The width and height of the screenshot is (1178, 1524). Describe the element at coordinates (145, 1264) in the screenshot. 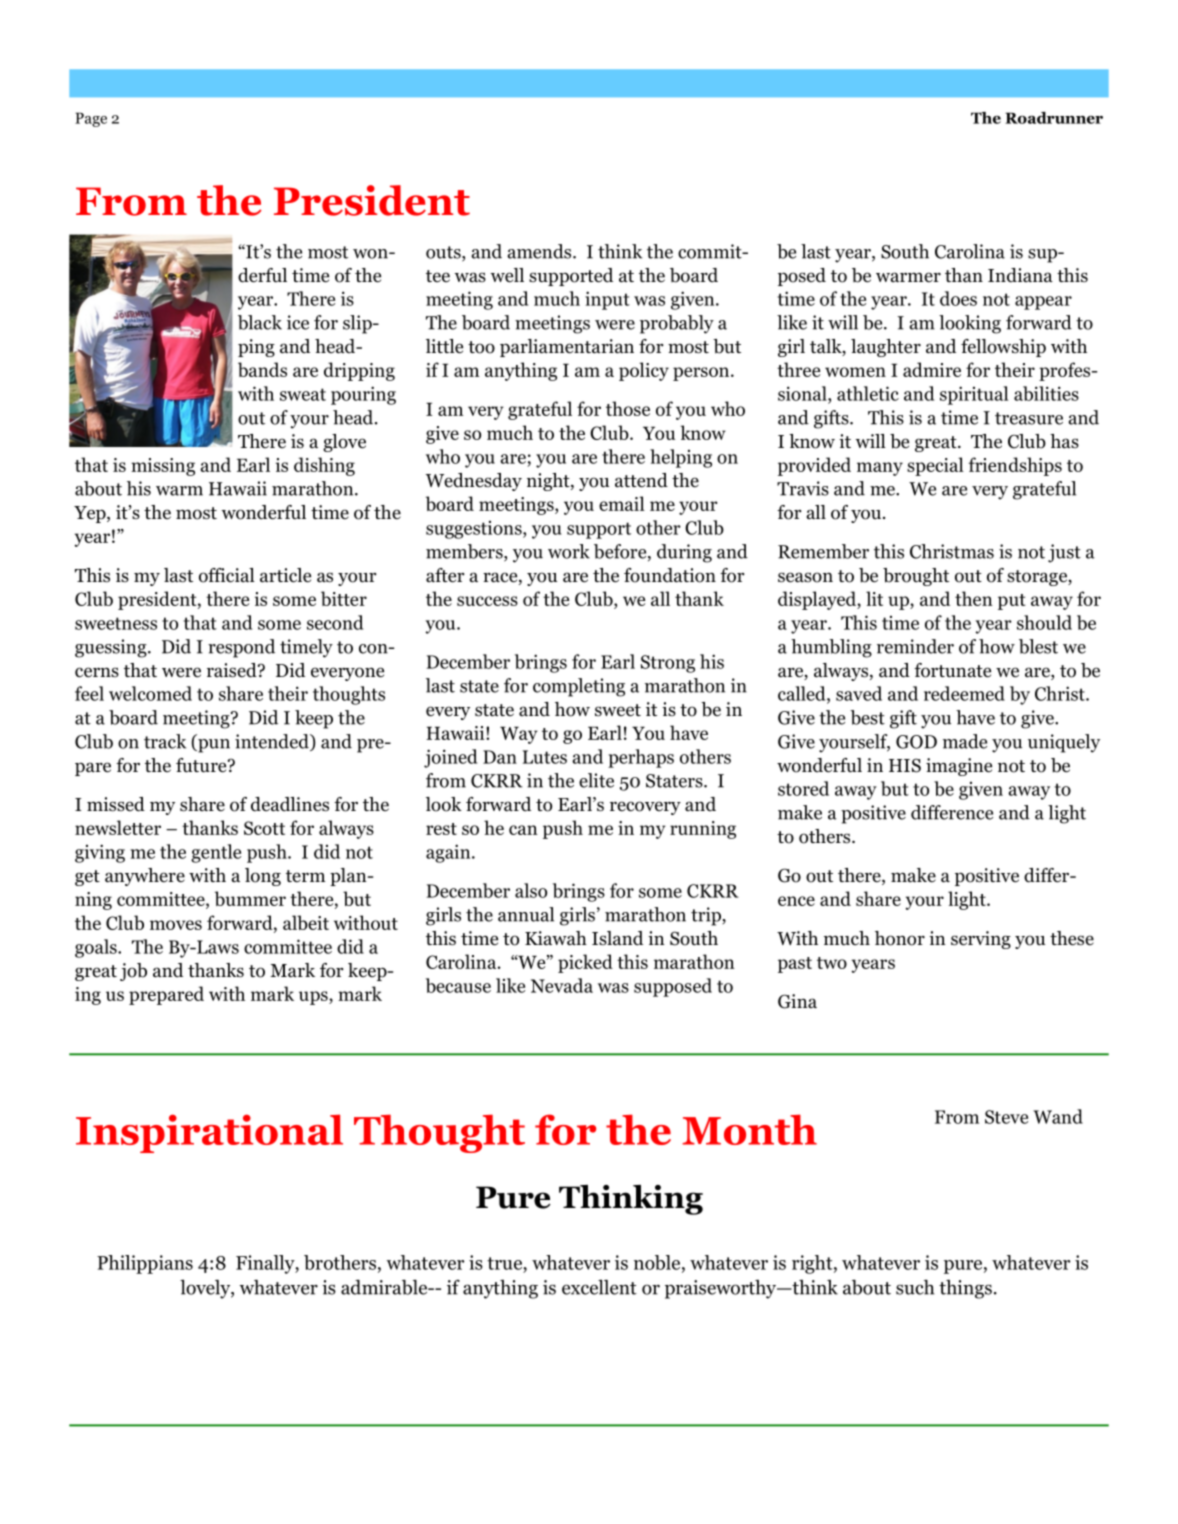

I see `Philippians` at that location.
